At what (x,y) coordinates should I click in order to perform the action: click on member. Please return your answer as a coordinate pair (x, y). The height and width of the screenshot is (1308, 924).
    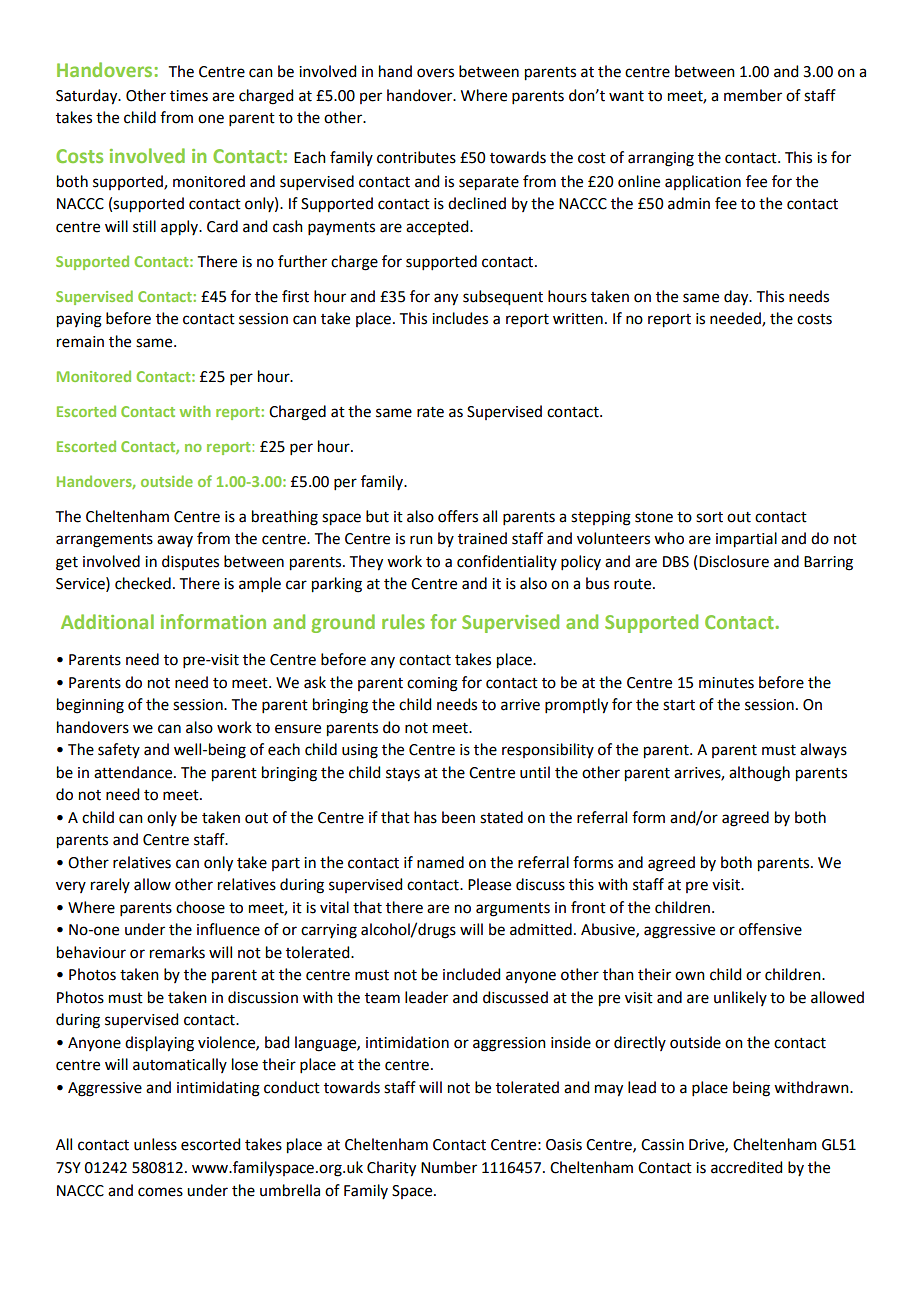
    Looking at the image, I should click on (753, 95).
